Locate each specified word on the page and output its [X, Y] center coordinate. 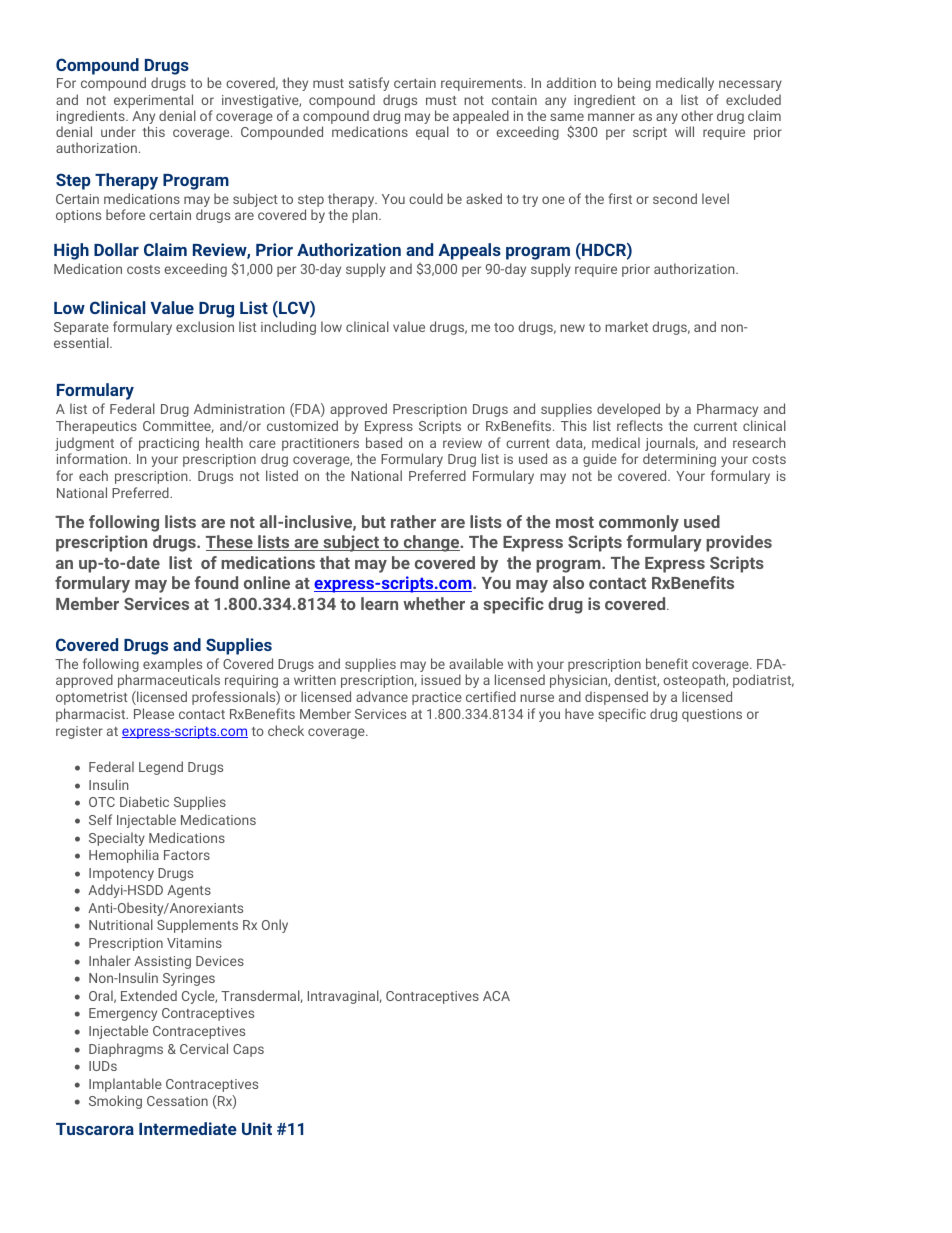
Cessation [177, 1101]
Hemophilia [124, 856]
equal [432, 133]
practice [437, 698]
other [697, 115]
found [216, 582]
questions [712, 715]
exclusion [205, 326]
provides [739, 543]
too [504, 327]
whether [434, 603]
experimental [153, 101]
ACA [496, 996]
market [626, 326]
